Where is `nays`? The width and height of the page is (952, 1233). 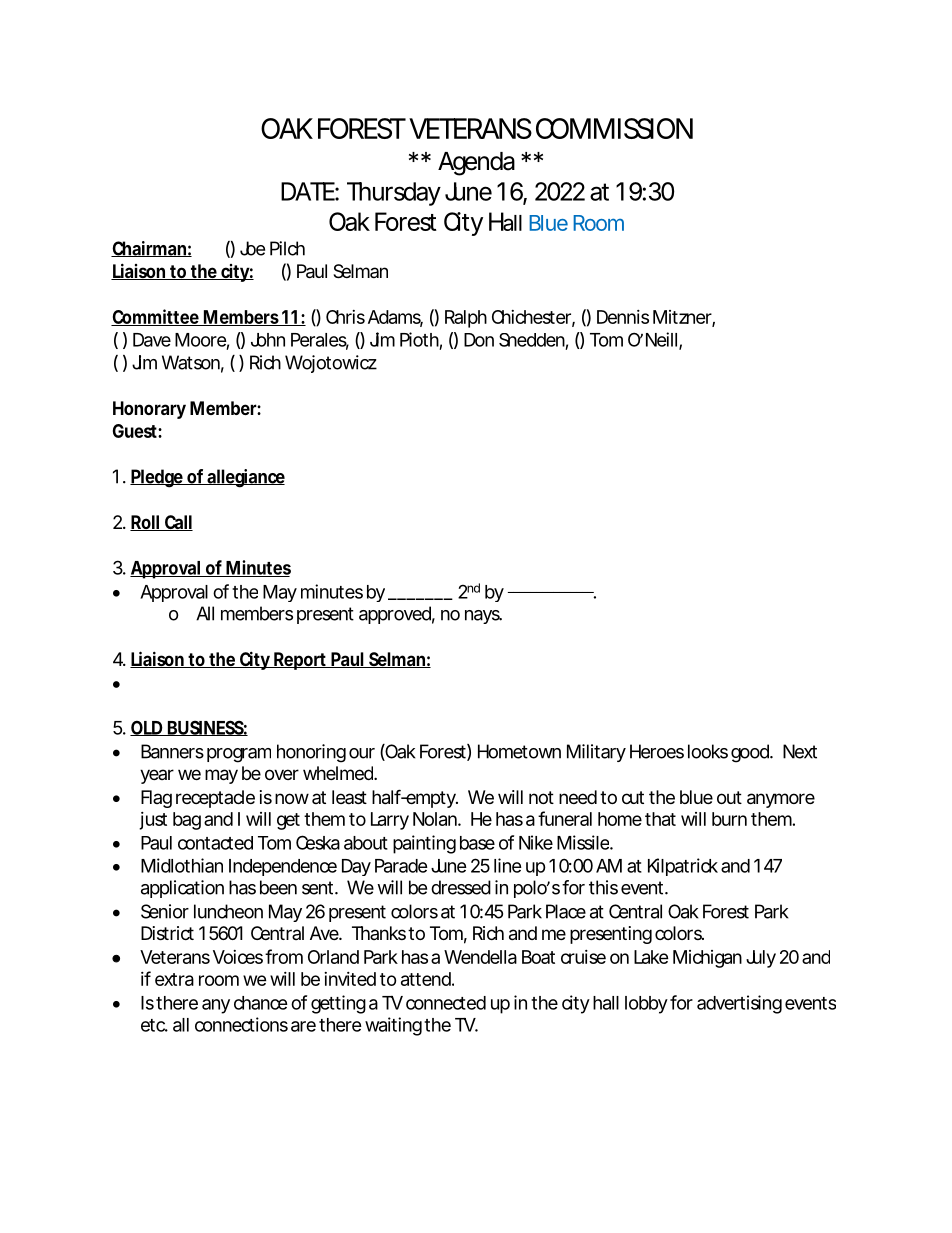
nays is located at coordinates (483, 617).
